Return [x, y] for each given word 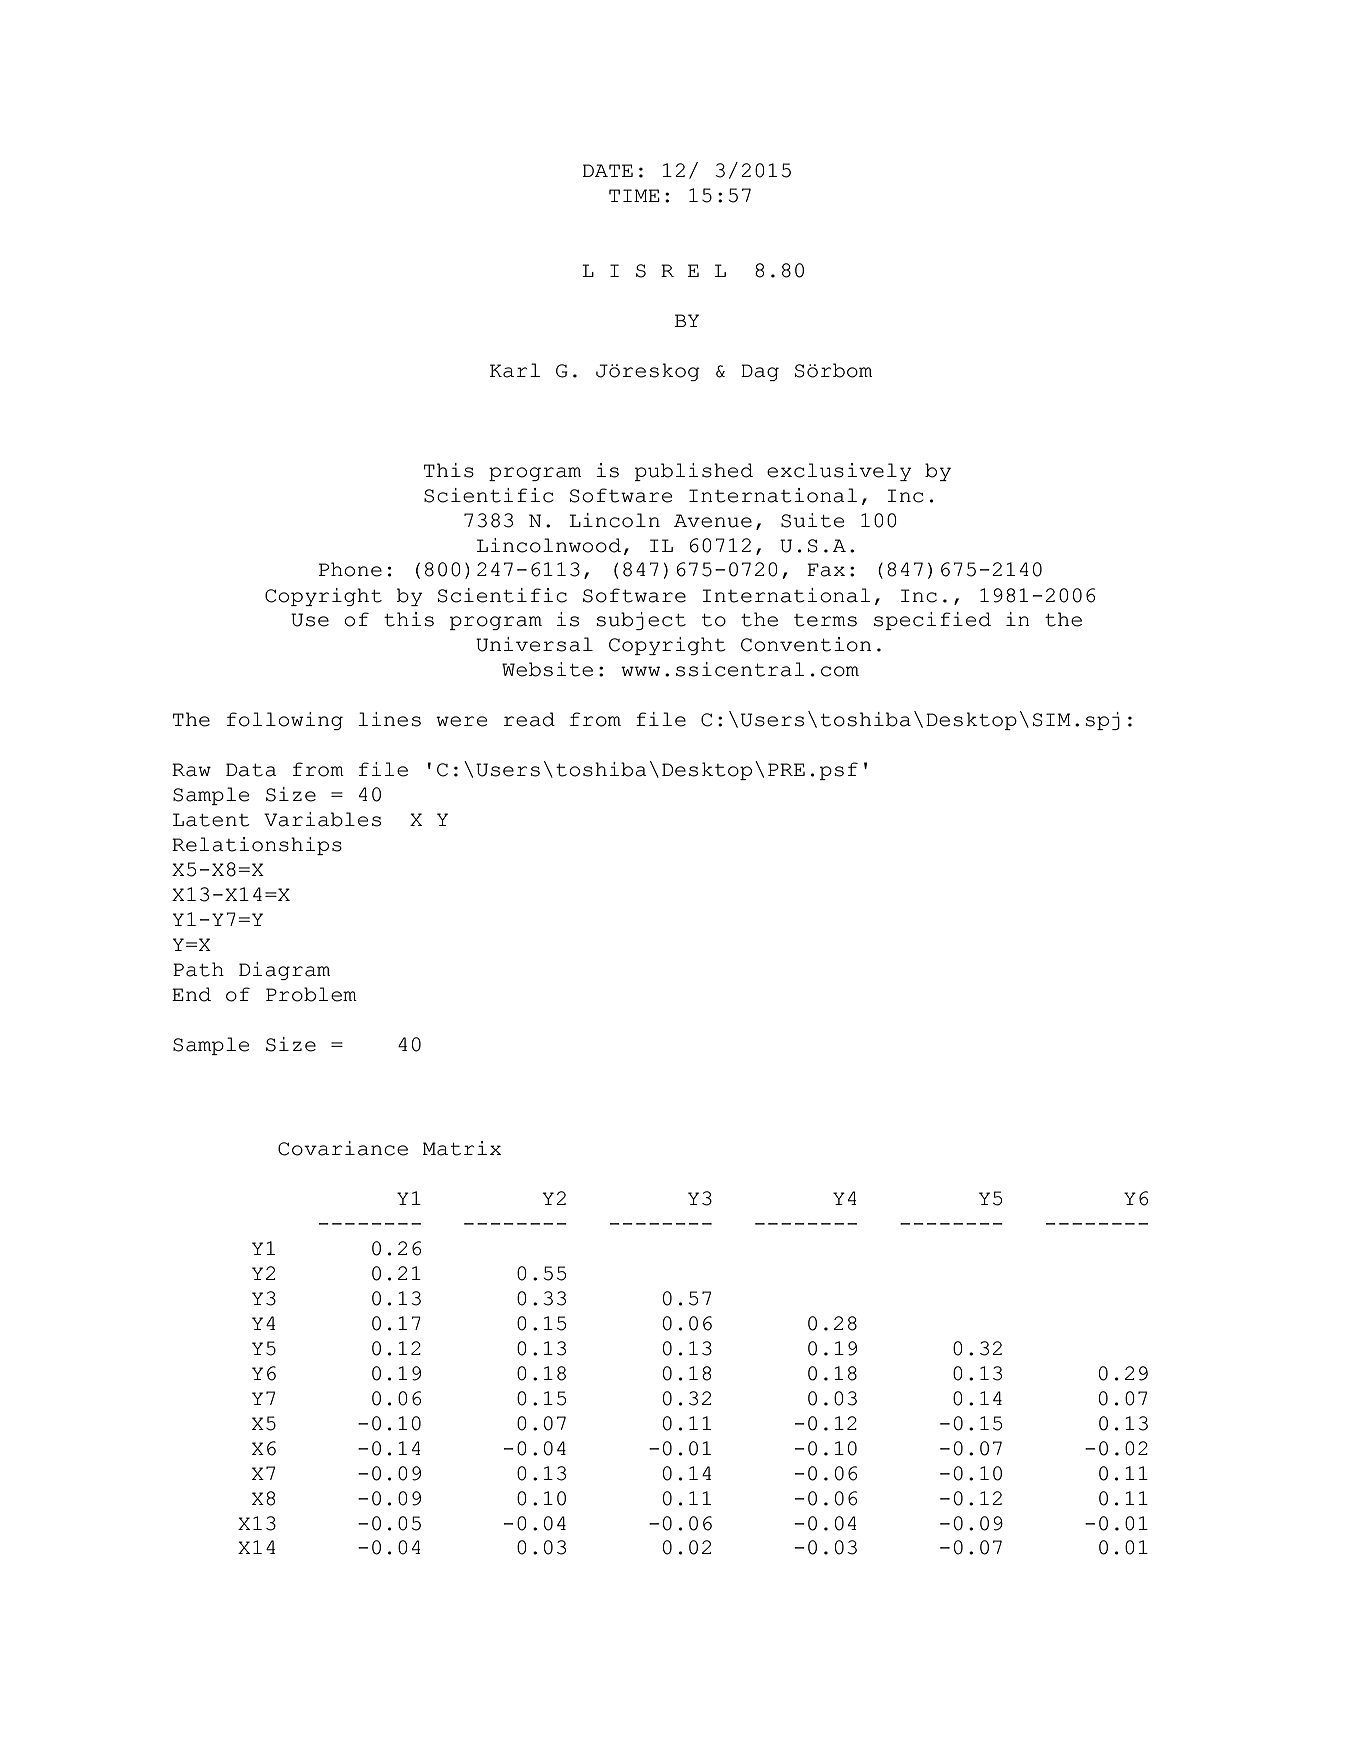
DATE [608, 170]
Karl [515, 370]
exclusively [839, 472]
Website [547, 669]
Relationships [257, 846]
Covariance [343, 1148]
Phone [350, 569]
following [285, 721]
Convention [806, 644]
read [529, 719]
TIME [634, 195]
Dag [760, 372]
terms [825, 620]
